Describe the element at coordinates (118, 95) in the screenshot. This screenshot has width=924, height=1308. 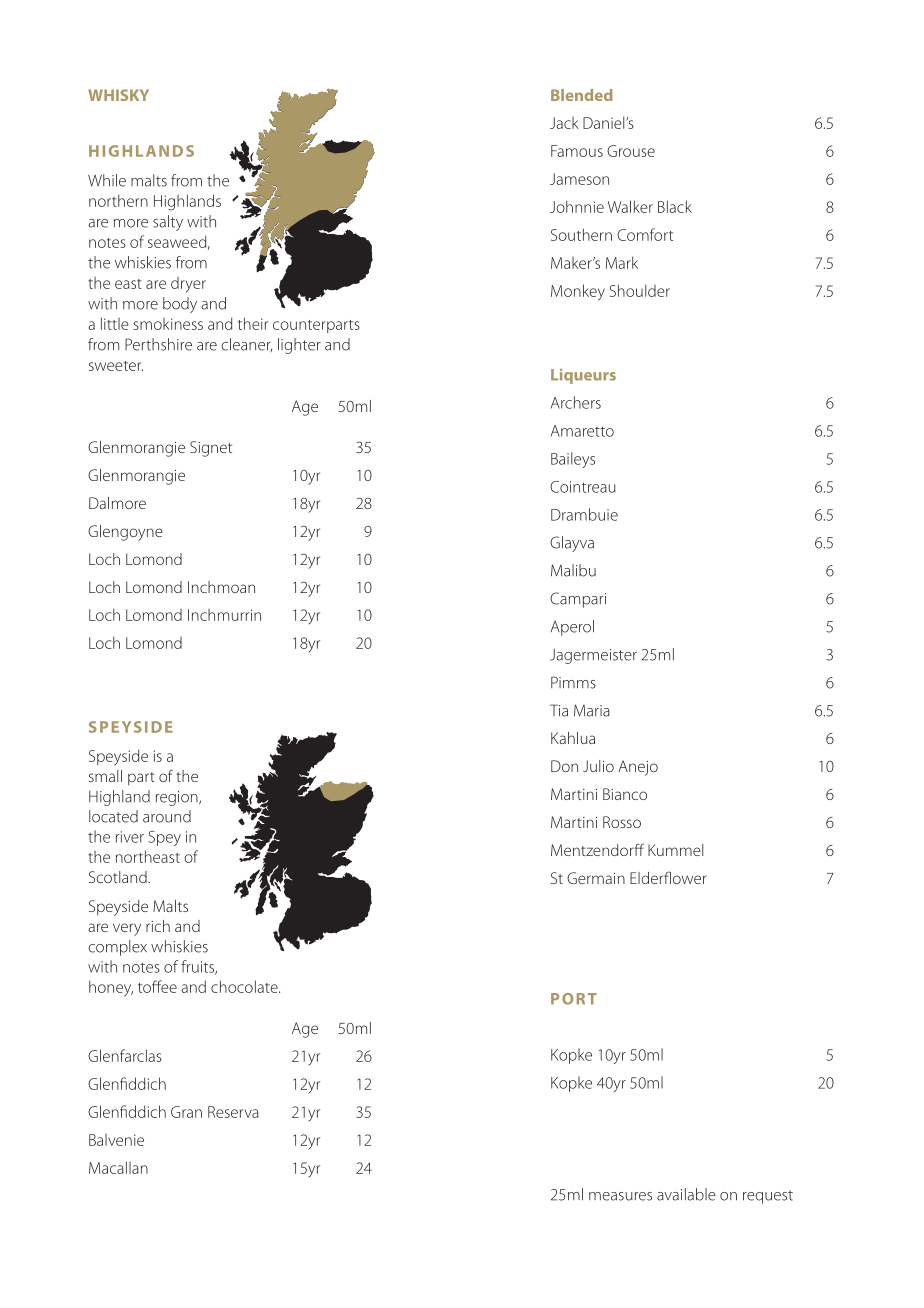
I see `WHISKY` at that location.
